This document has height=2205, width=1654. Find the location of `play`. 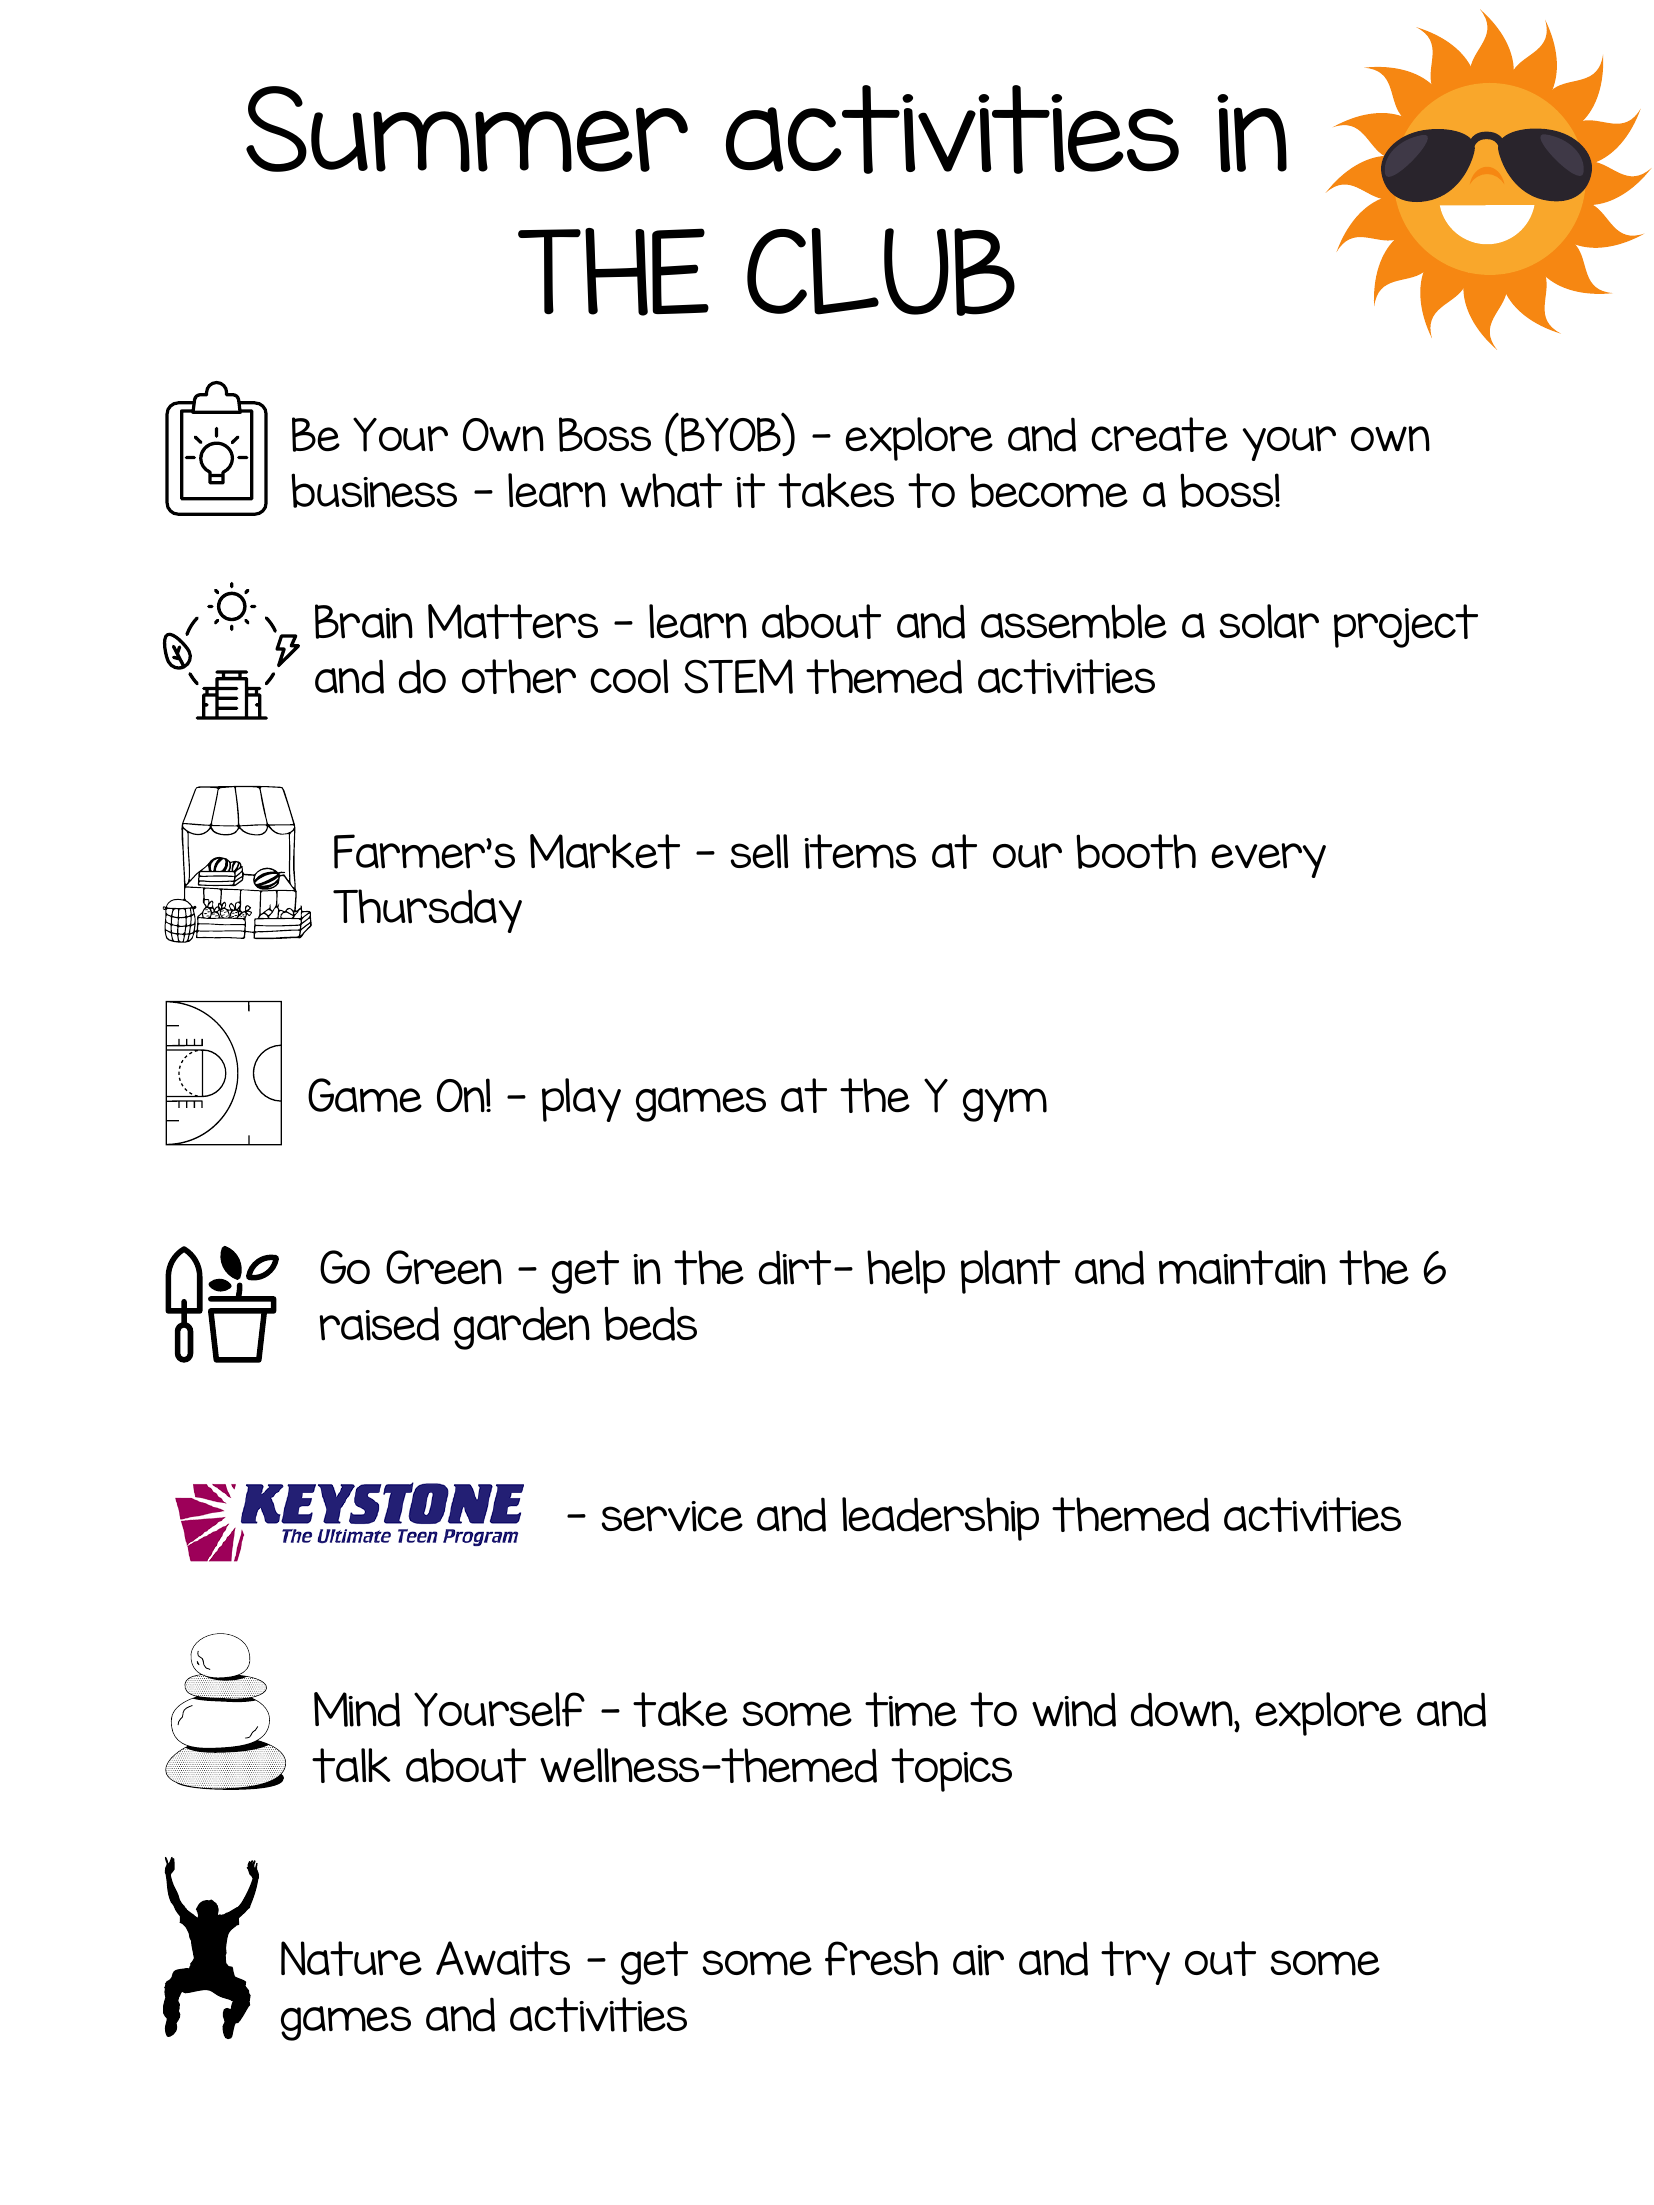

play is located at coordinates (581, 1100).
